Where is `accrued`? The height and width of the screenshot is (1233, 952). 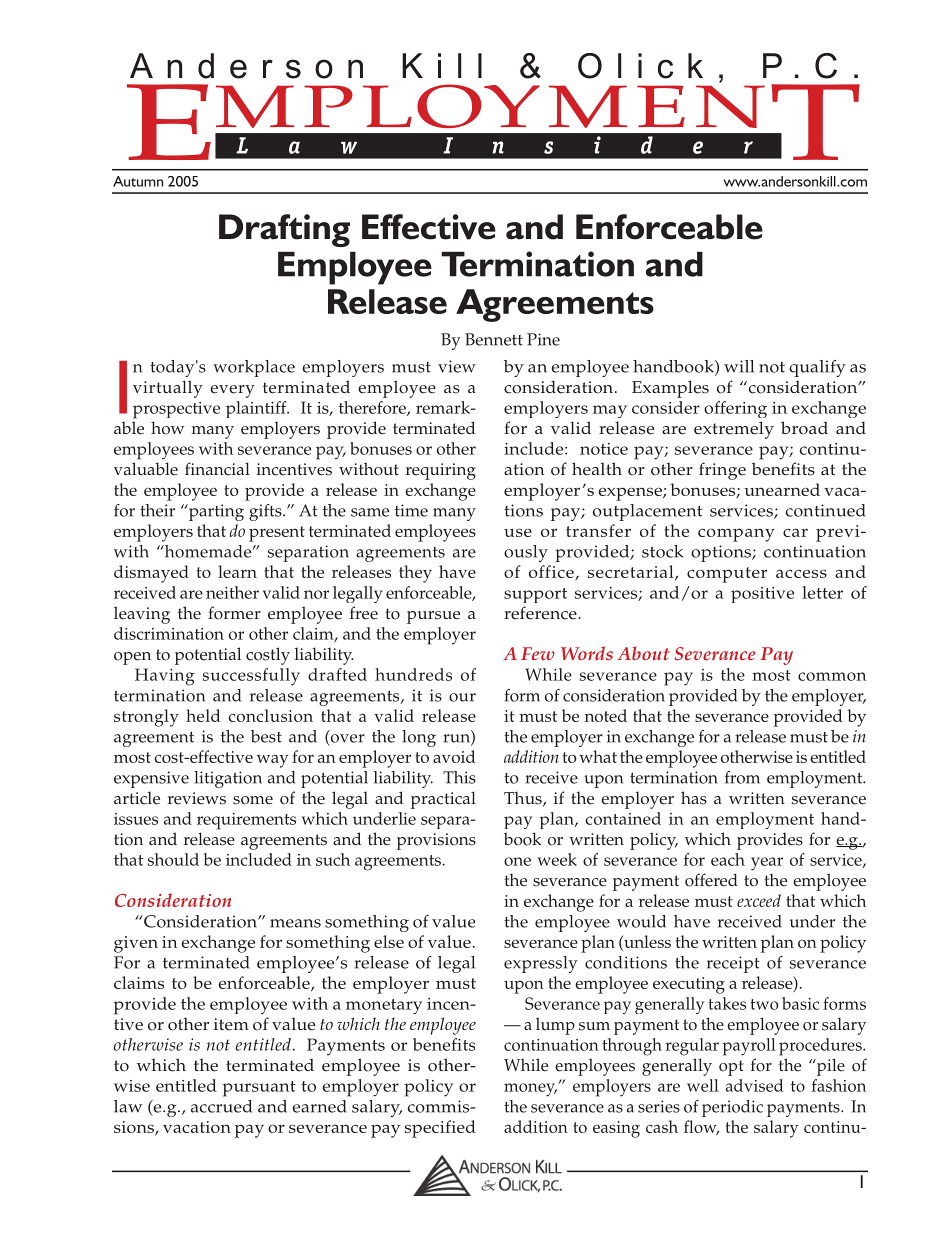
accrued is located at coordinates (221, 1106).
